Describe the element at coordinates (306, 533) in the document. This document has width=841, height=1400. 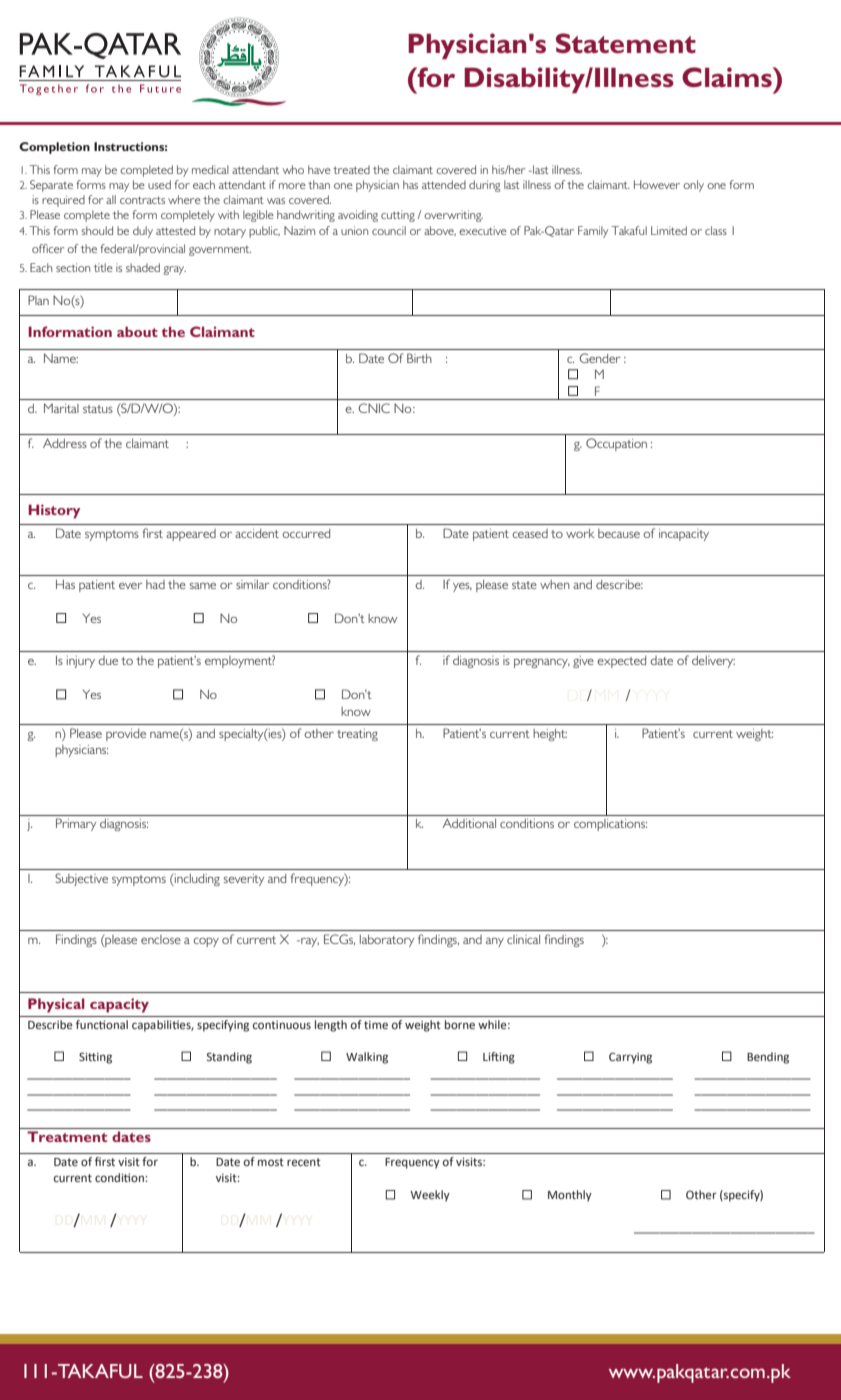
I see `occurred` at that location.
